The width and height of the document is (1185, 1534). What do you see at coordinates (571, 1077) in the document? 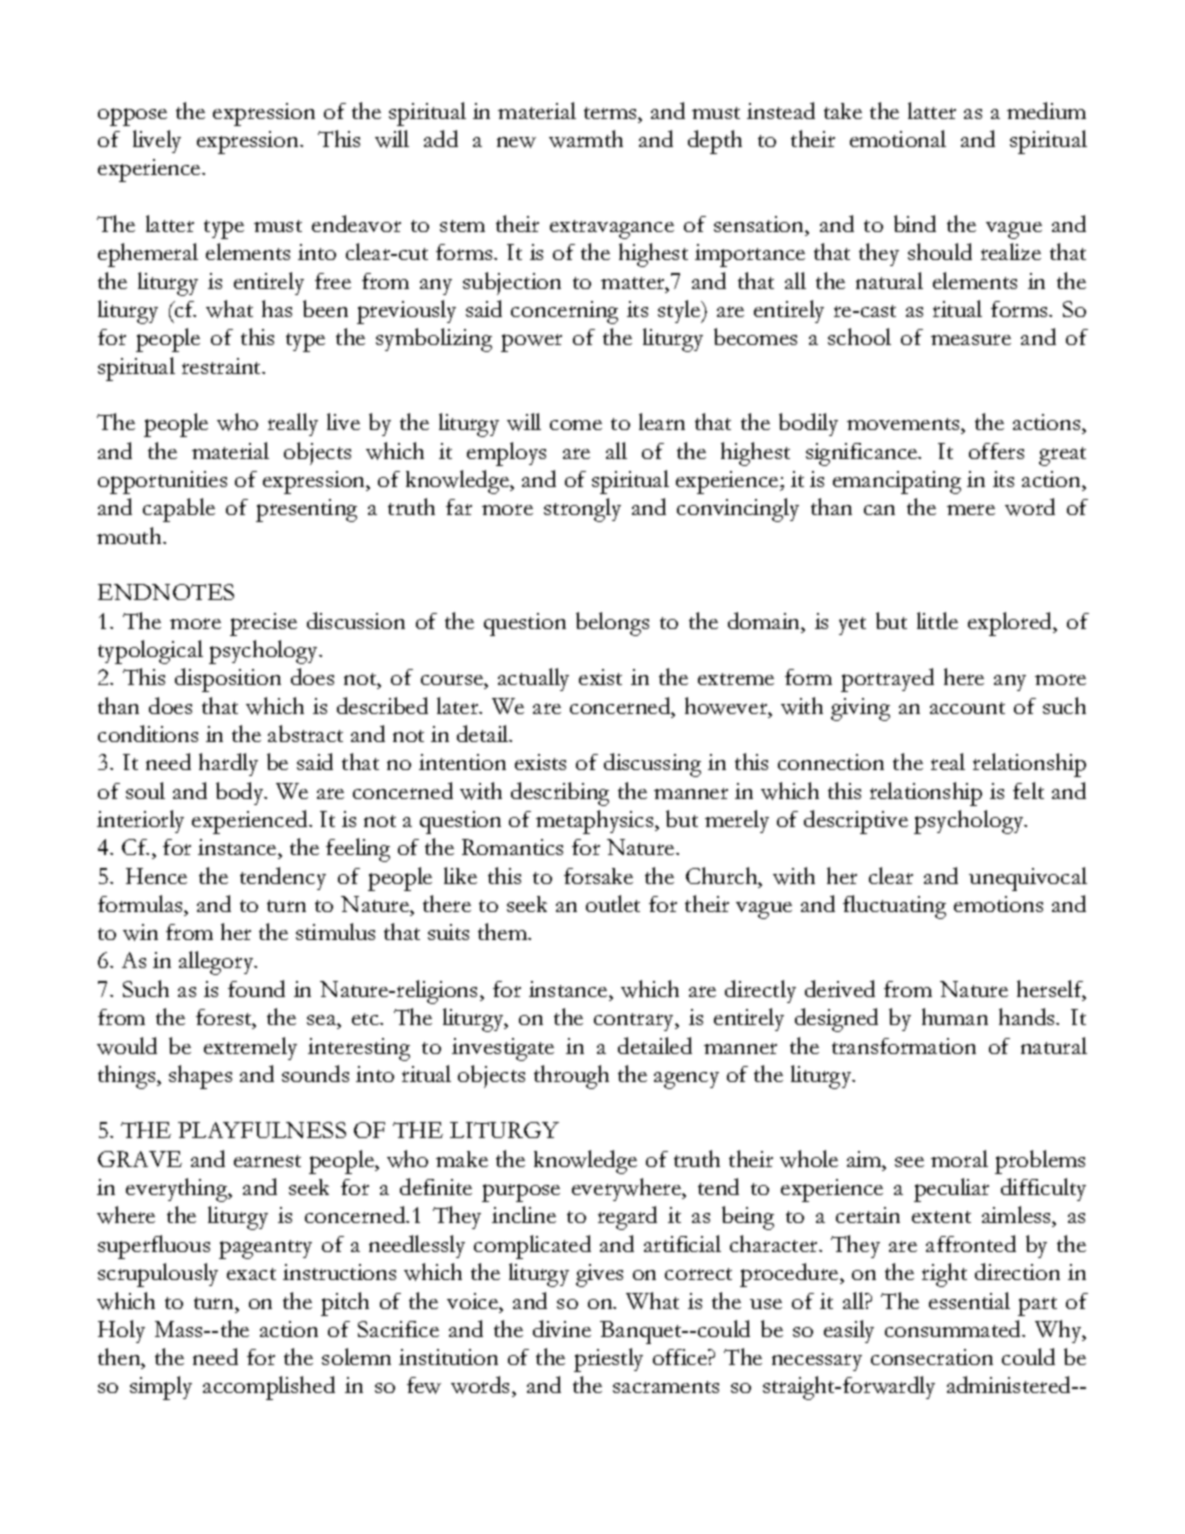
I see `through` at bounding box center [571, 1077].
